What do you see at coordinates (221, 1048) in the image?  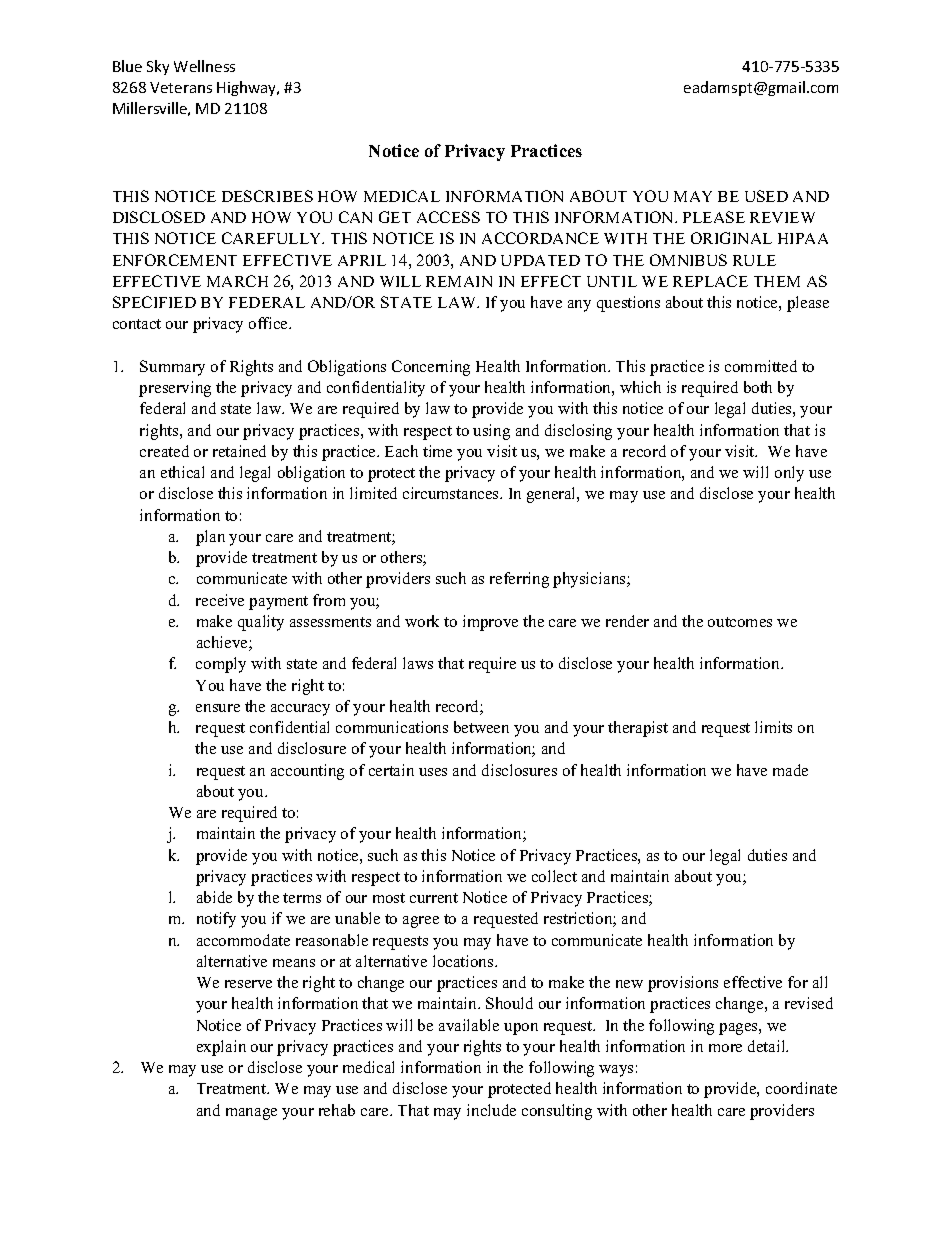 I see `explain` at bounding box center [221, 1048].
